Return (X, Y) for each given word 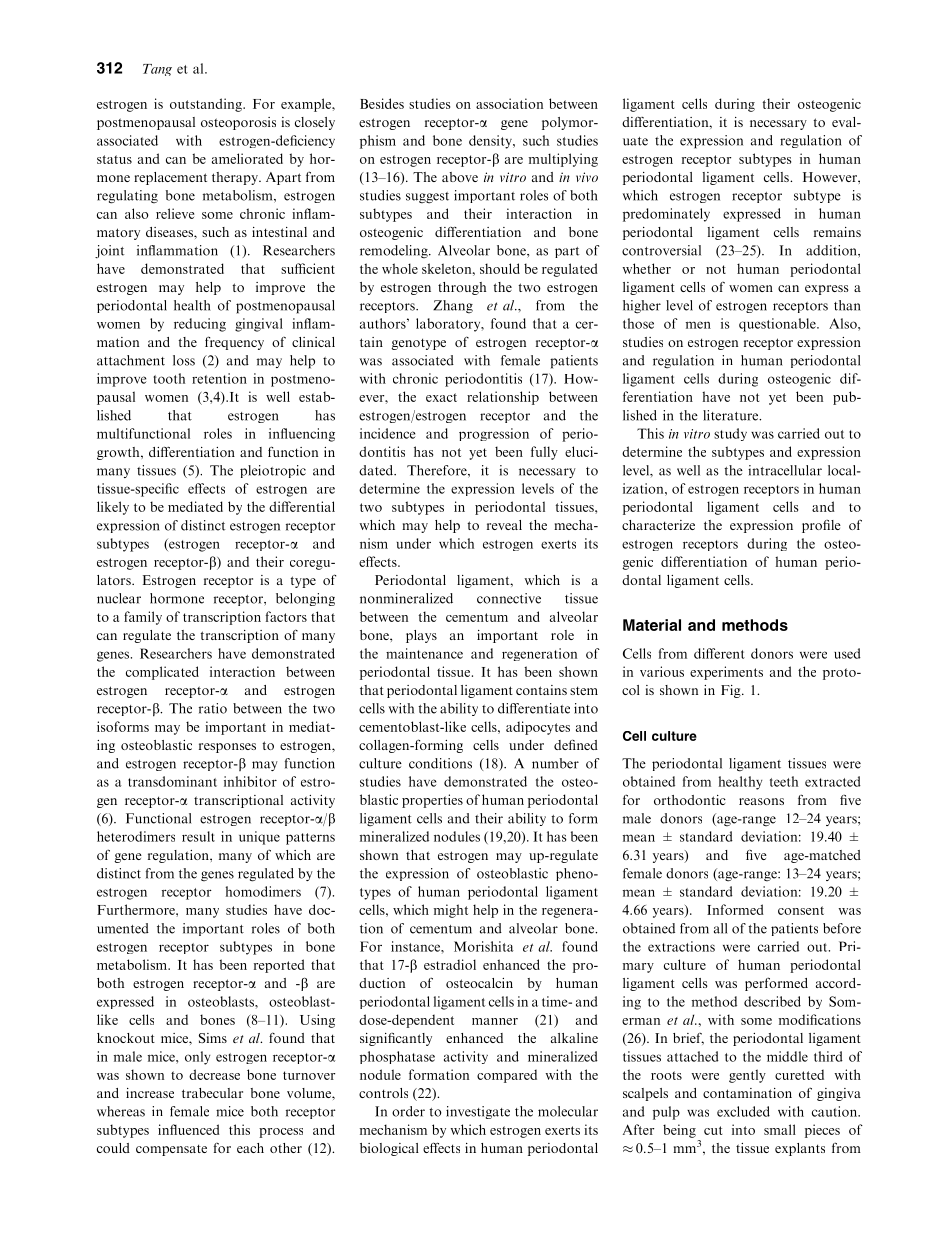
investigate (478, 1112)
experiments (726, 673)
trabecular (212, 1093)
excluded (743, 1111)
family (143, 618)
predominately (666, 215)
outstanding (207, 105)
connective (509, 598)
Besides (382, 103)
